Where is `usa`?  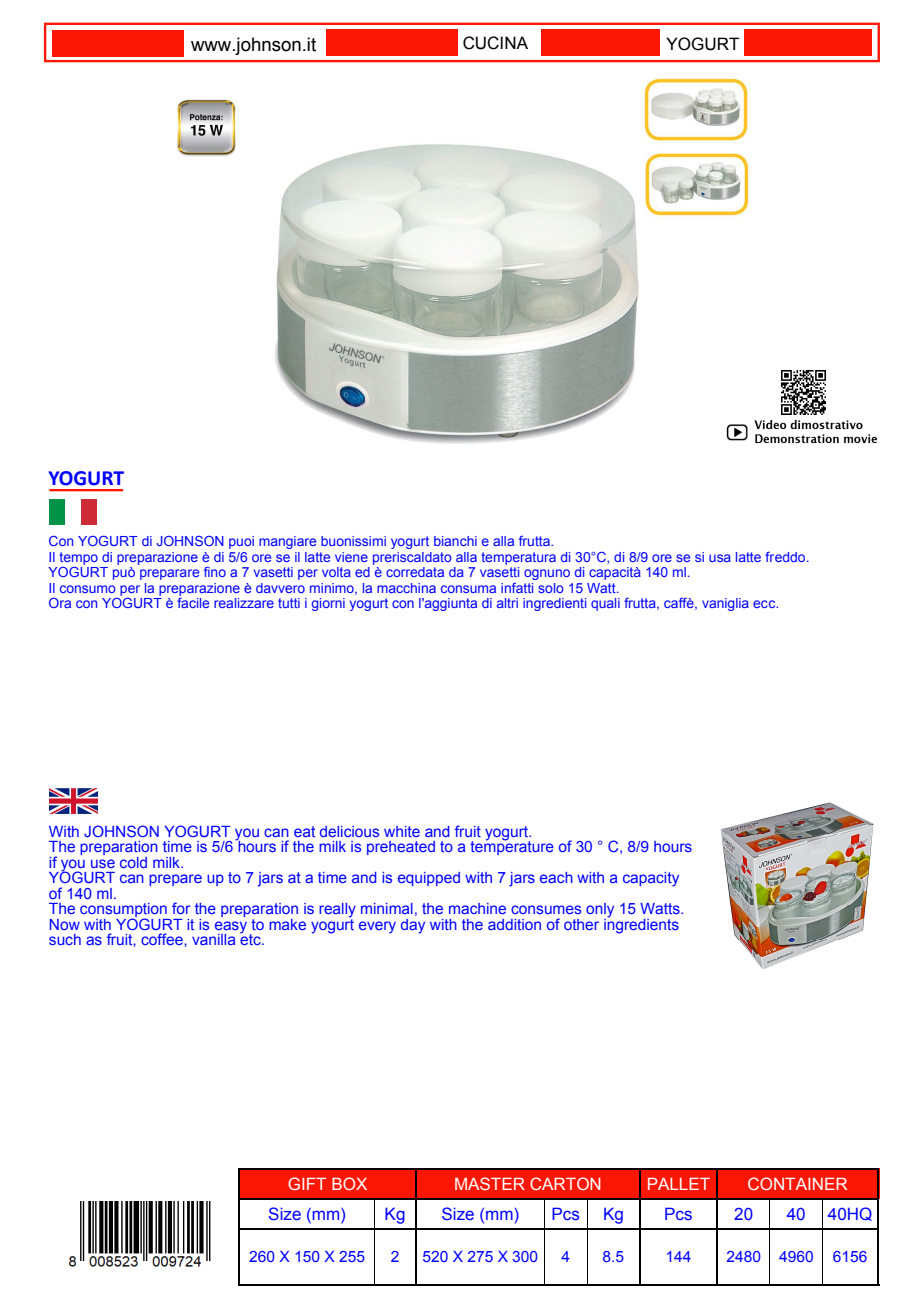 usa is located at coordinates (720, 558).
